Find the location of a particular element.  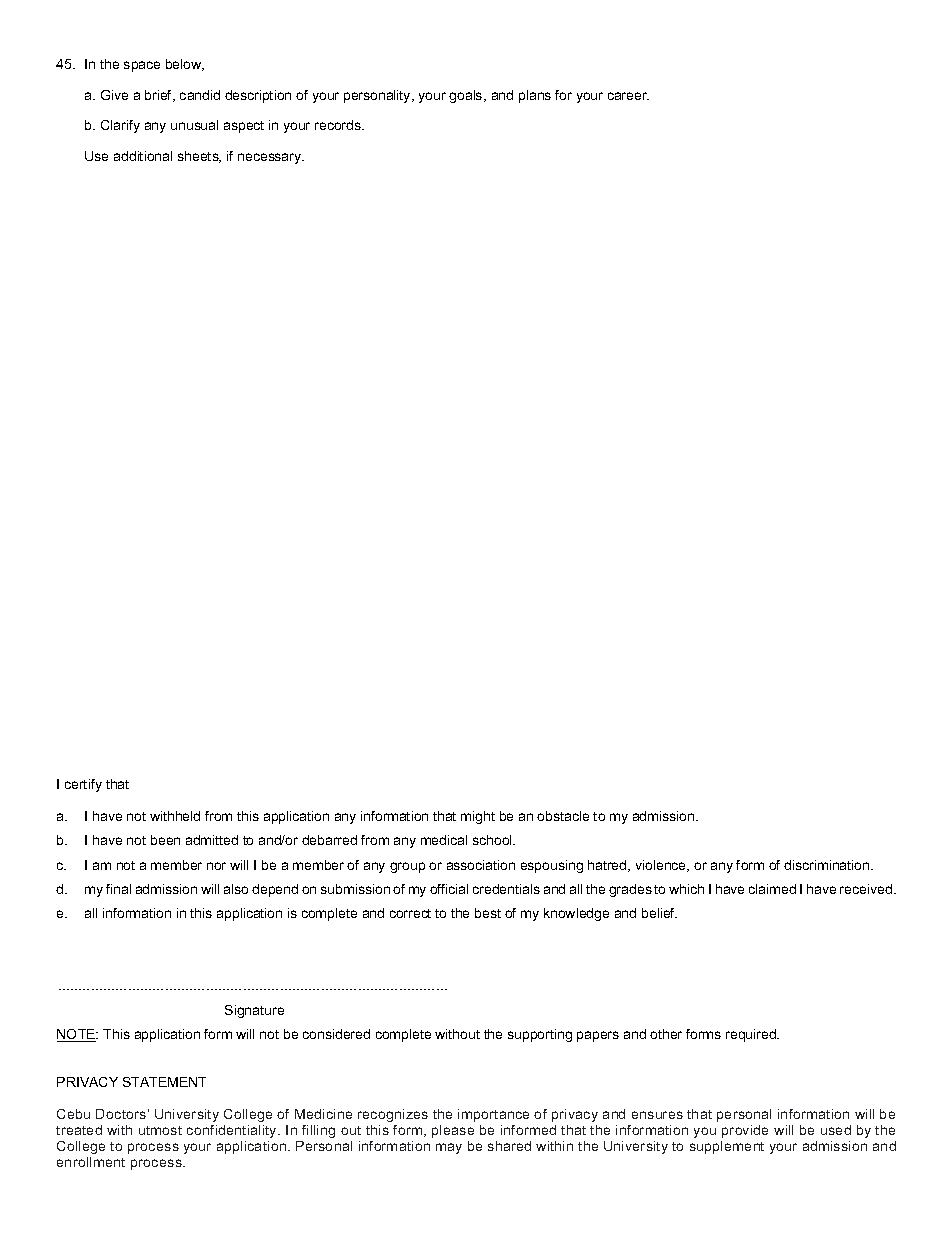

nor is located at coordinates (216, 866).
